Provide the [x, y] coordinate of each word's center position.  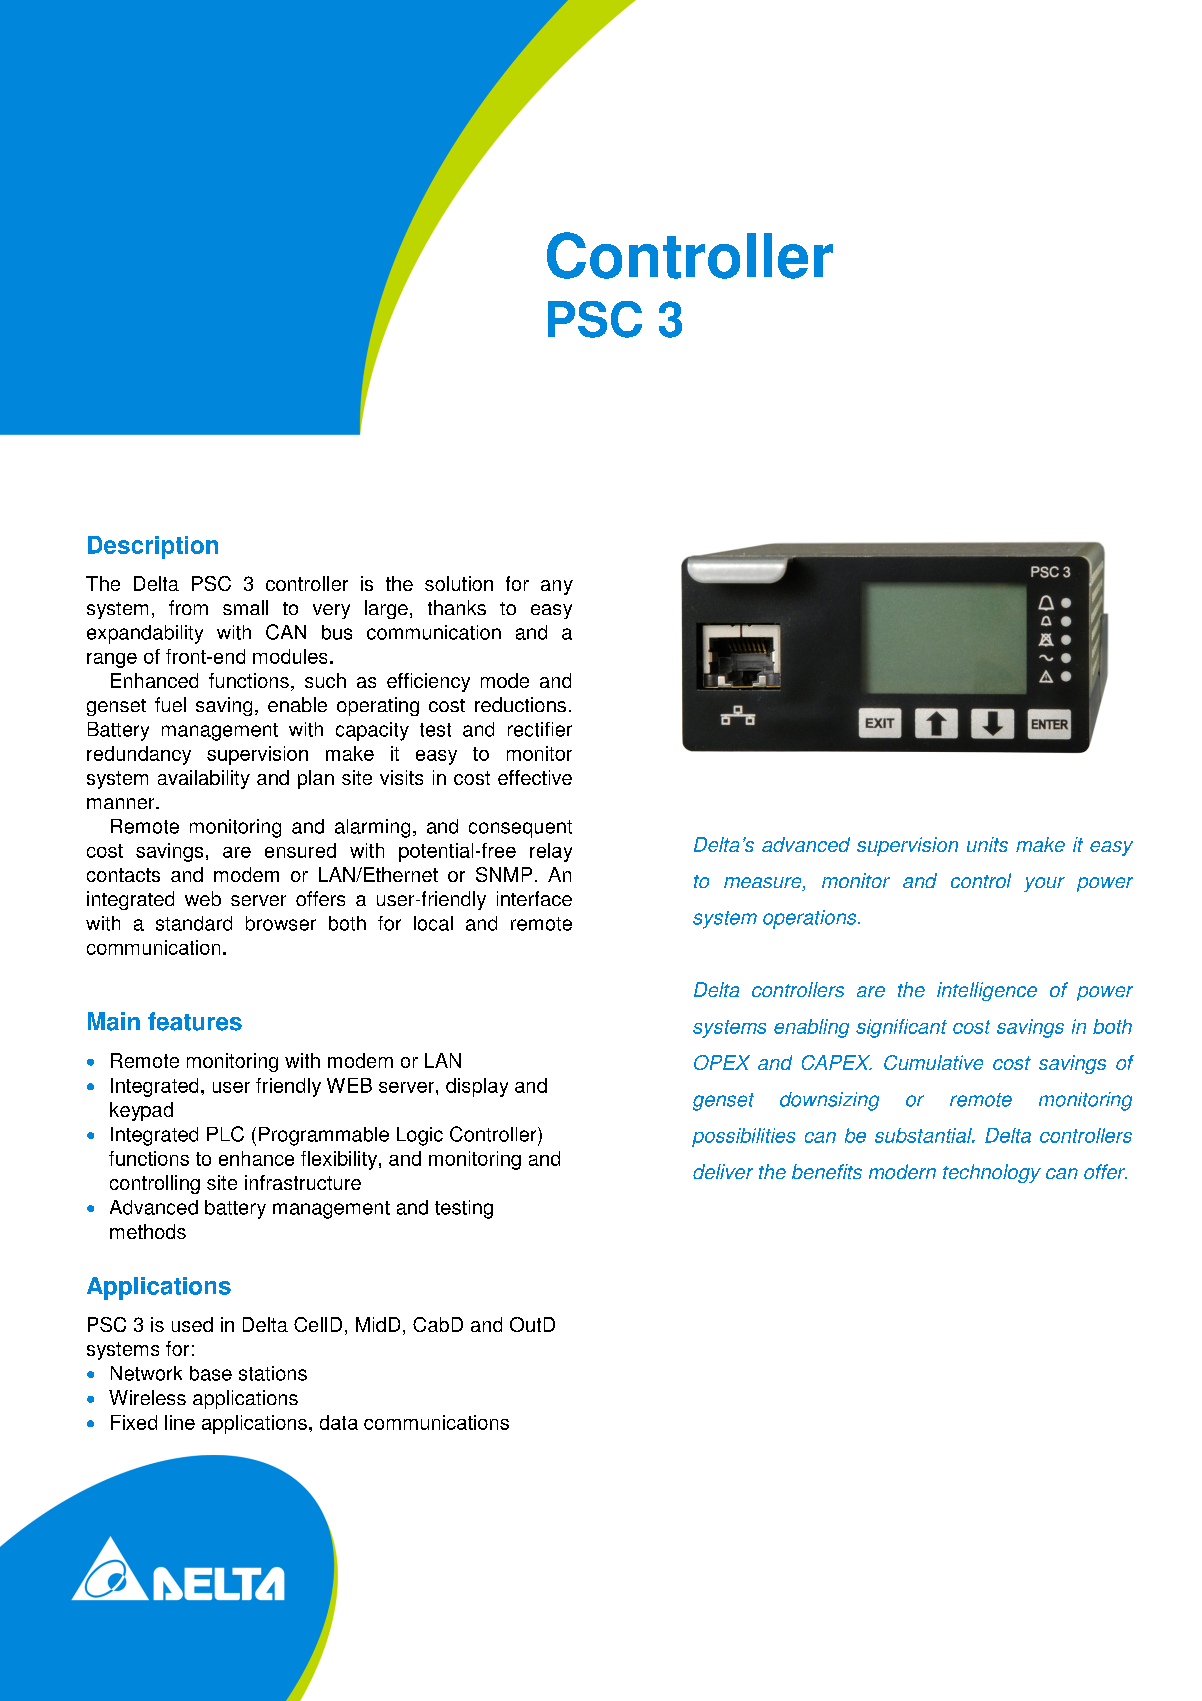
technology [992, 1173]
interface [534, 898]
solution [459, 583]
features [195, 1021]
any [557, 587]
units [987, 844]
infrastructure [303, 1182]
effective [535, 777]
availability [204, 779]
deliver [723, 1171]
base [211, 1373]
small [245, 607]
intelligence [987, 991]
